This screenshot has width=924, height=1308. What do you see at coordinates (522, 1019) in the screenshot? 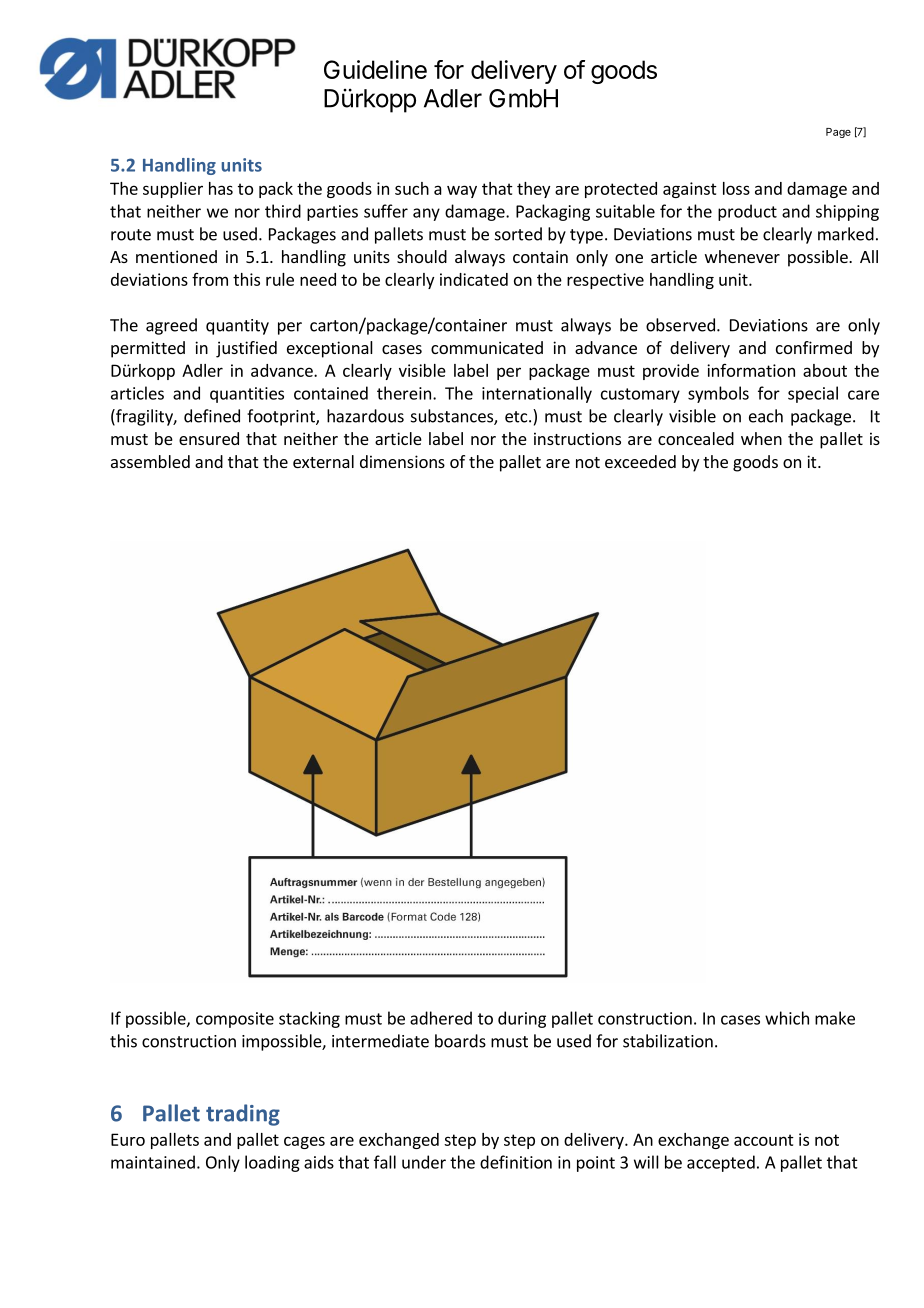
I see `during` at bounding box center [522, 1019].
